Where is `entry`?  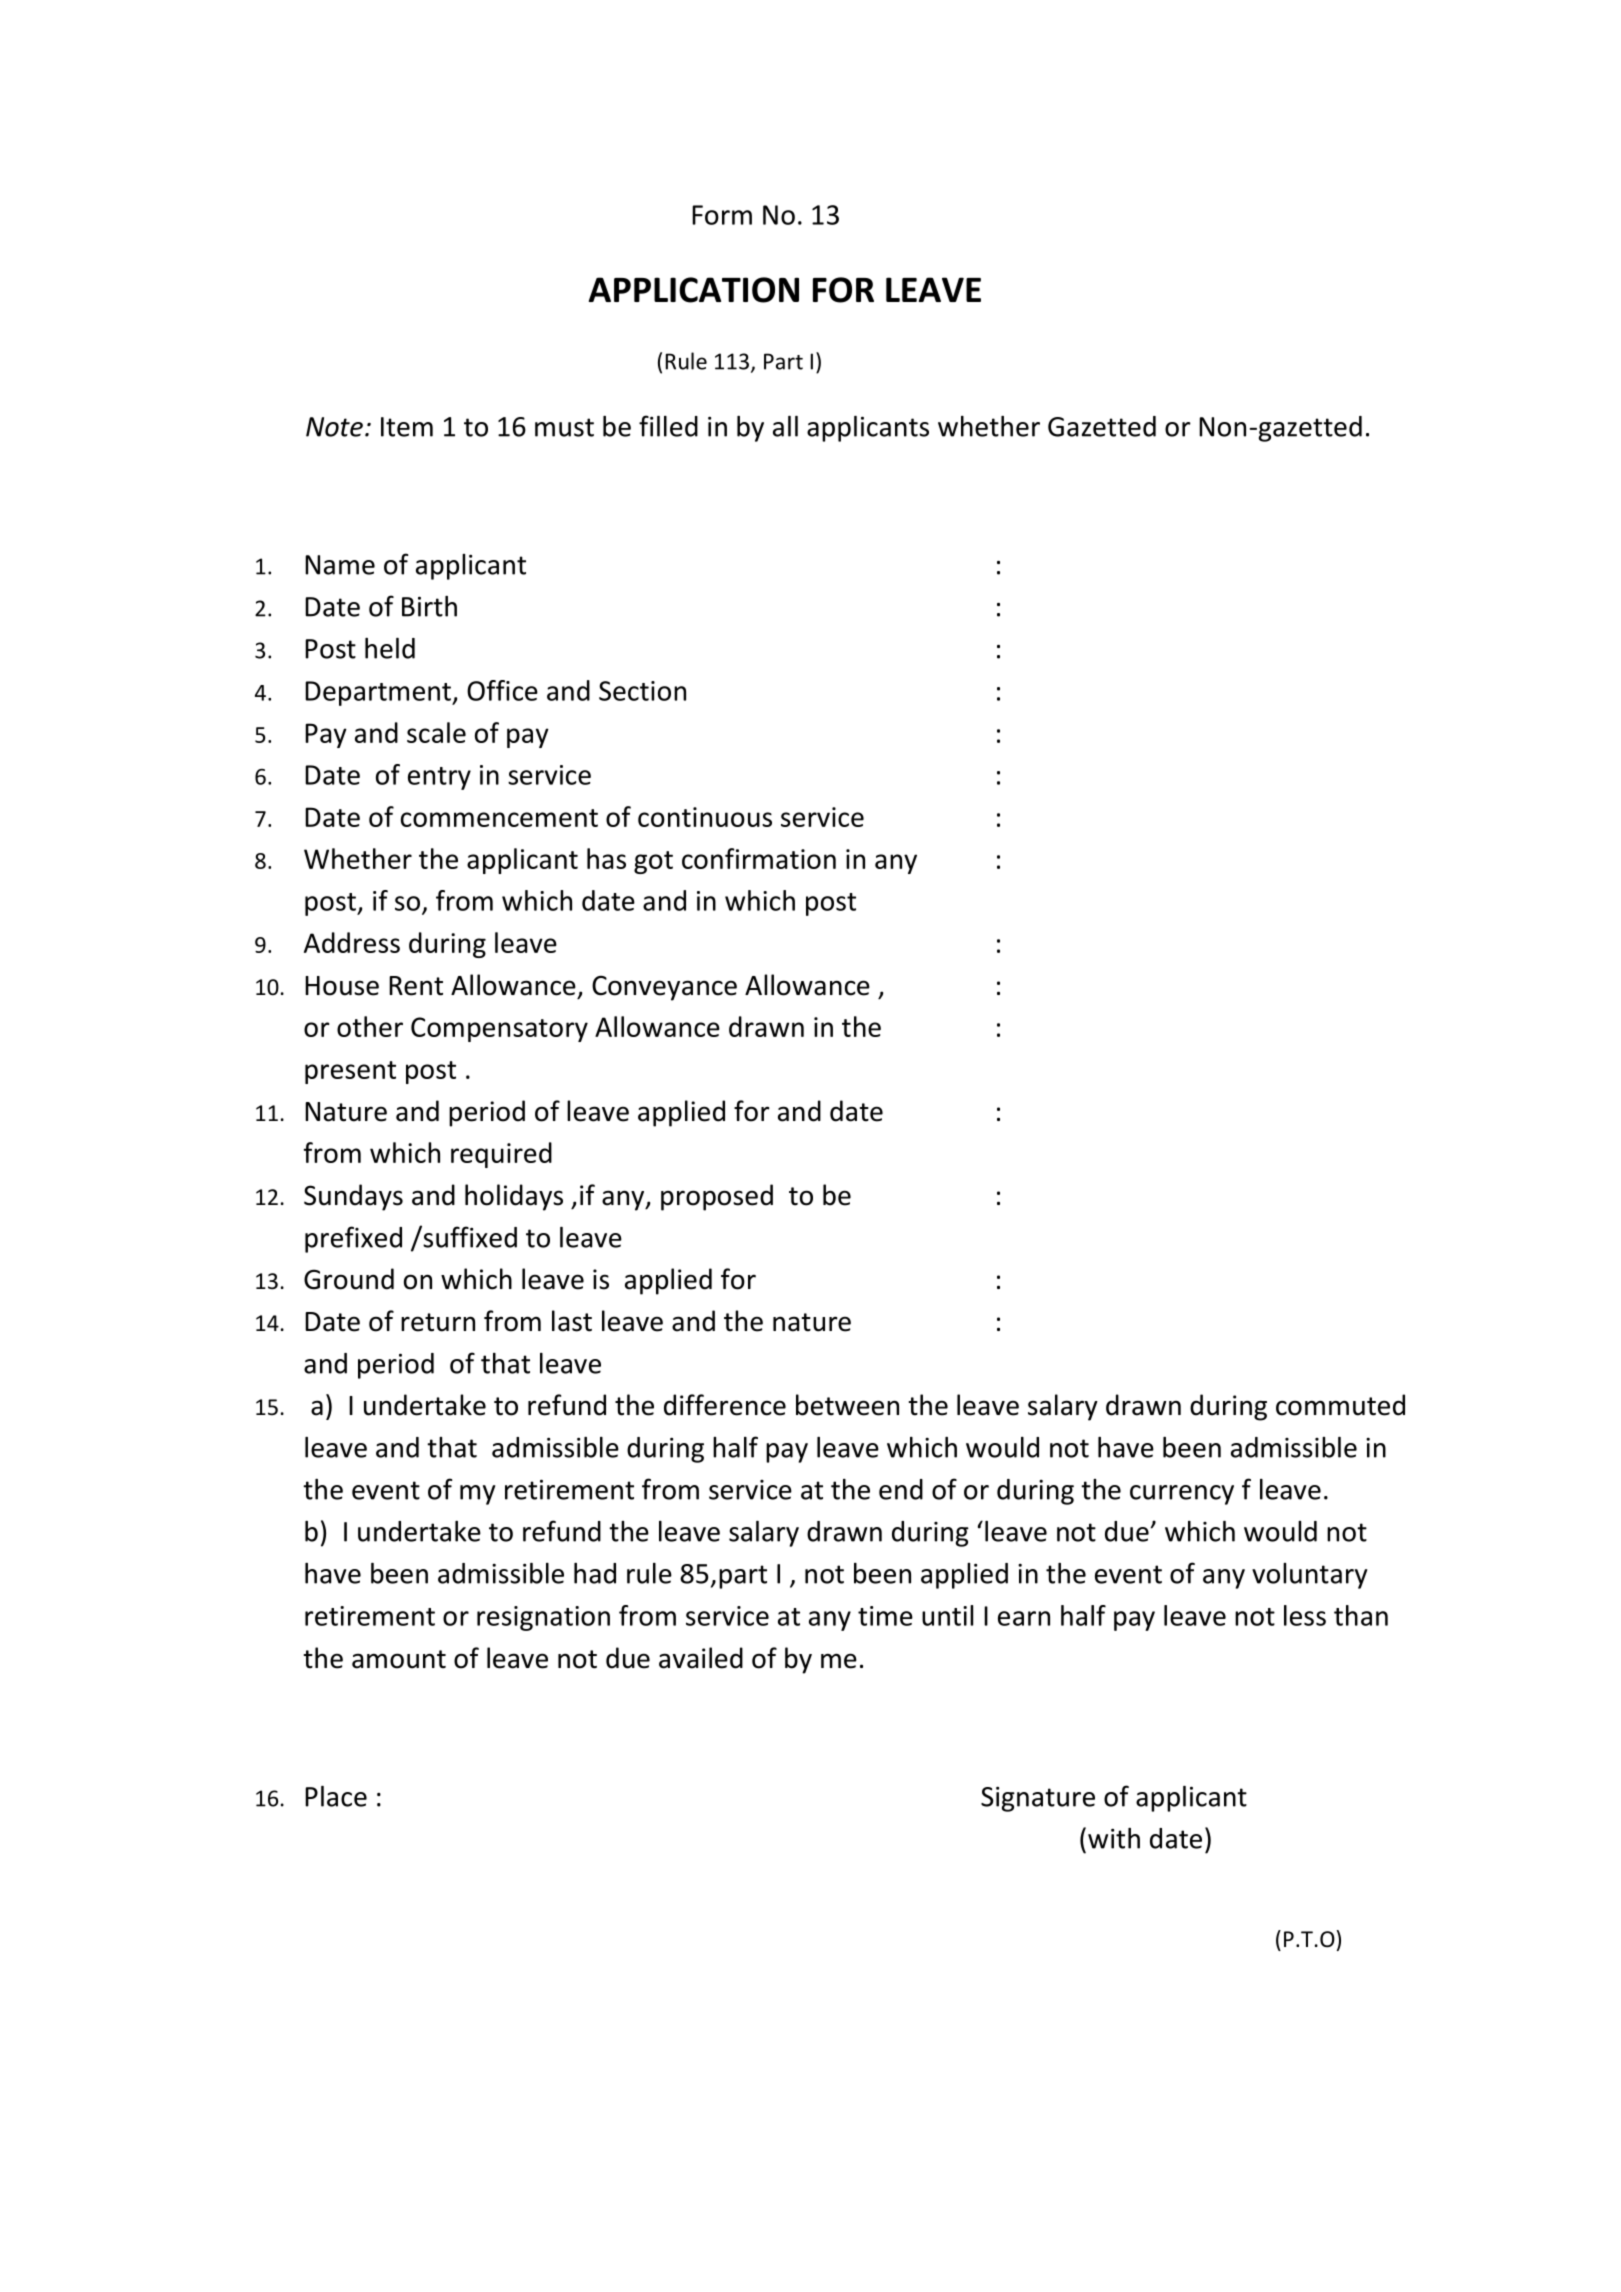
entry is located at coordinates (439, 778).
